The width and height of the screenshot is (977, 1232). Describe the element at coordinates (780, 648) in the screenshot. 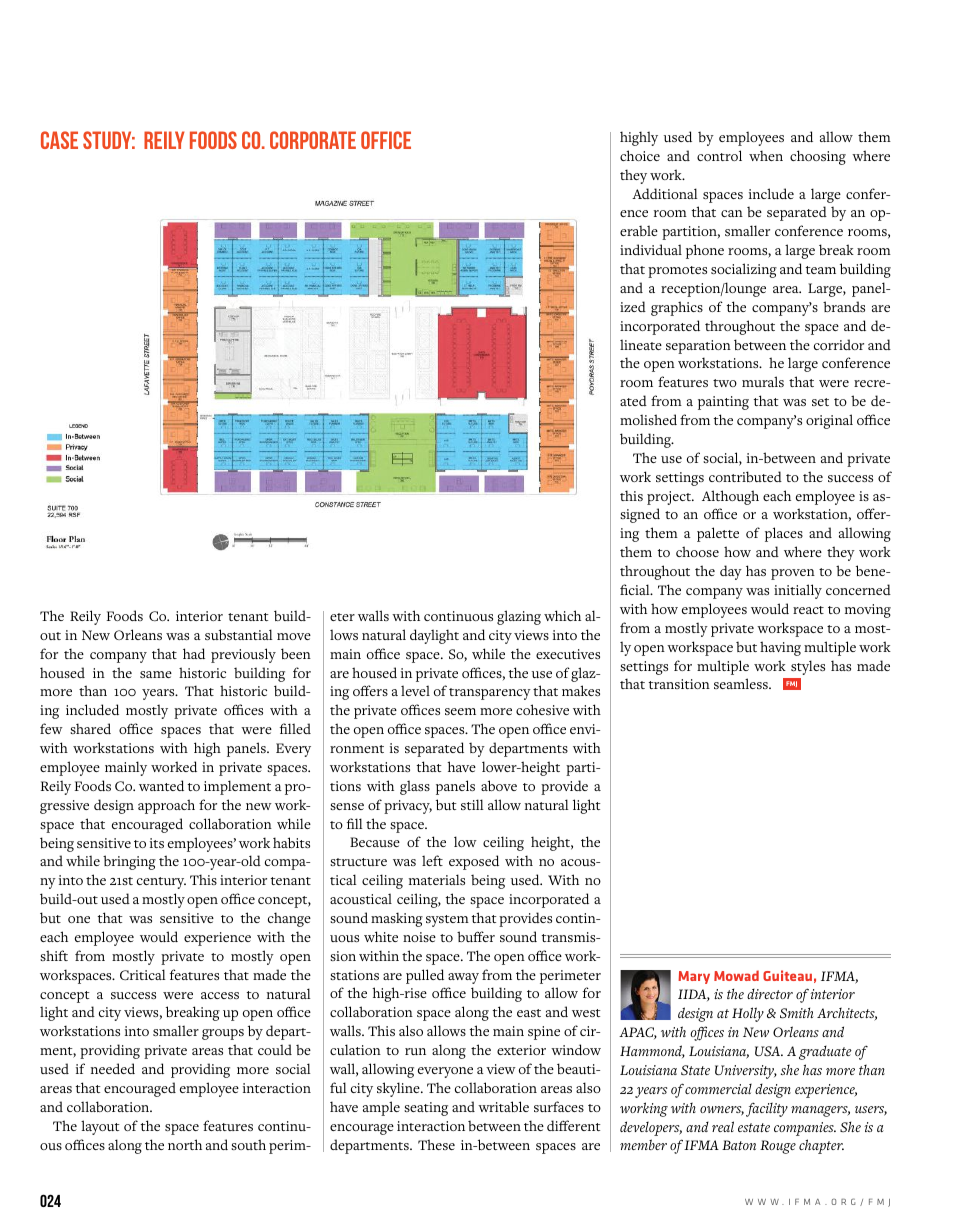

I see `having` at that location.
